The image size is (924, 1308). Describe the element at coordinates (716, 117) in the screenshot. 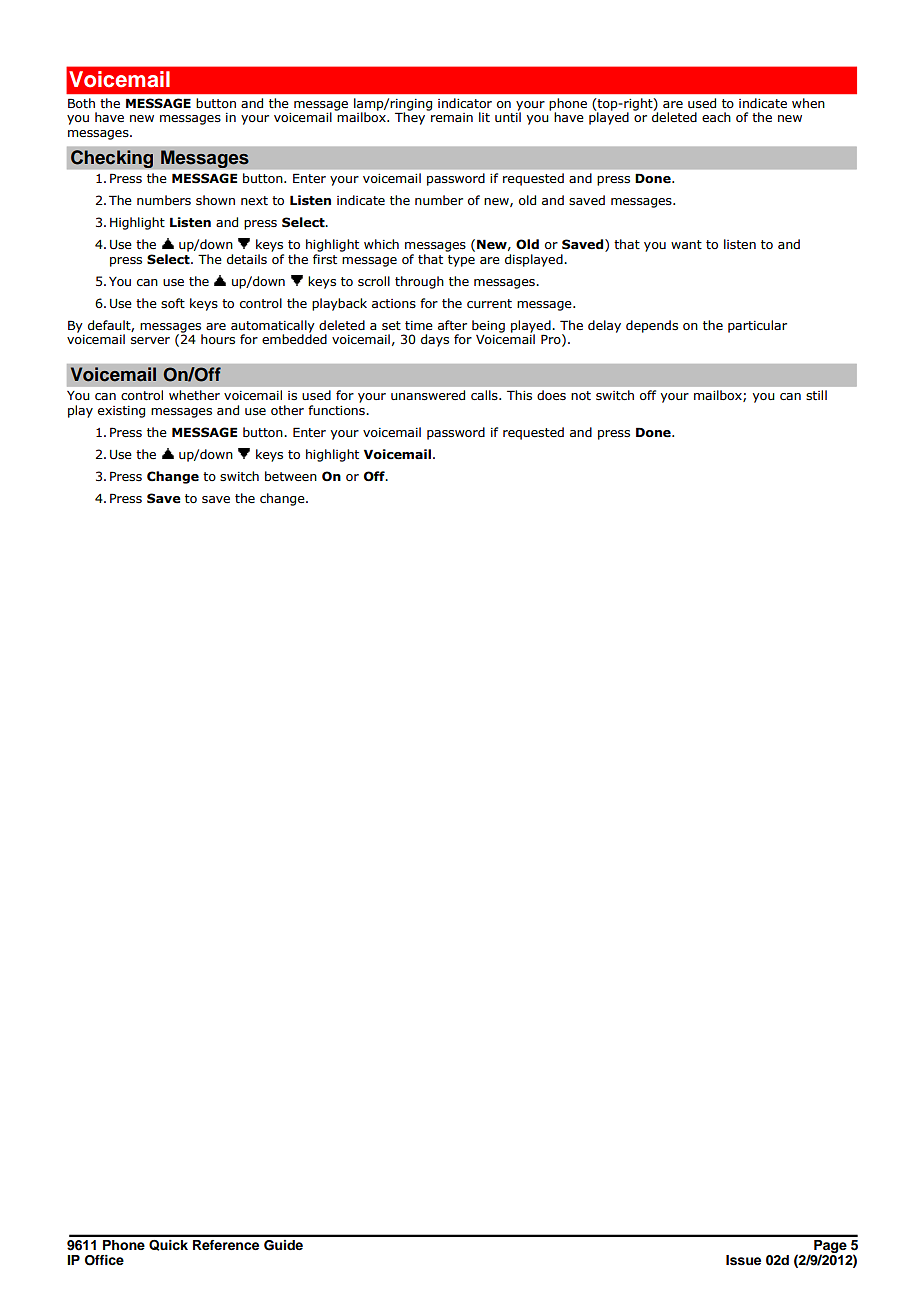

I see `each` at that location.
